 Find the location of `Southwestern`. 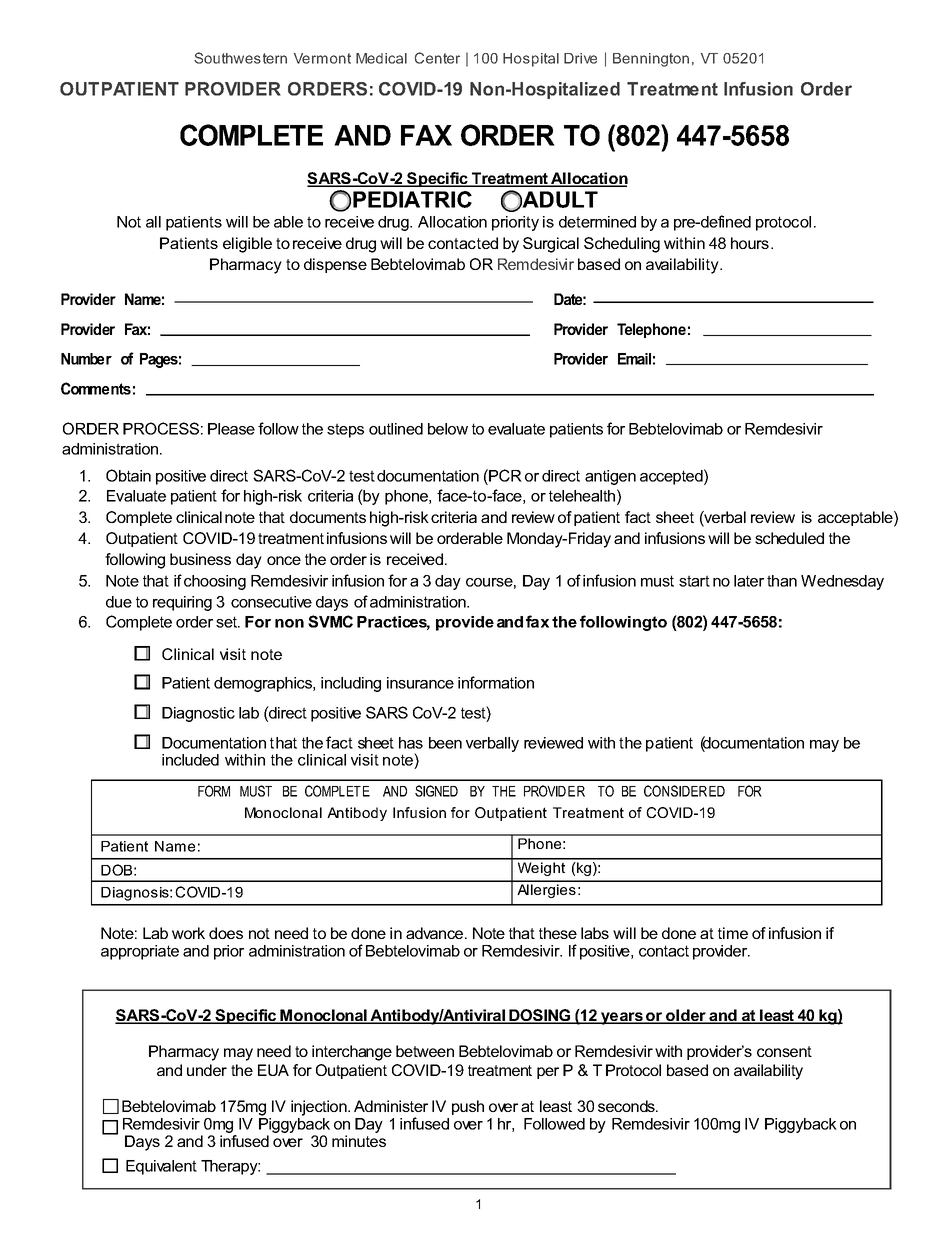

Southwestern is located at coordinates (240, 58).
